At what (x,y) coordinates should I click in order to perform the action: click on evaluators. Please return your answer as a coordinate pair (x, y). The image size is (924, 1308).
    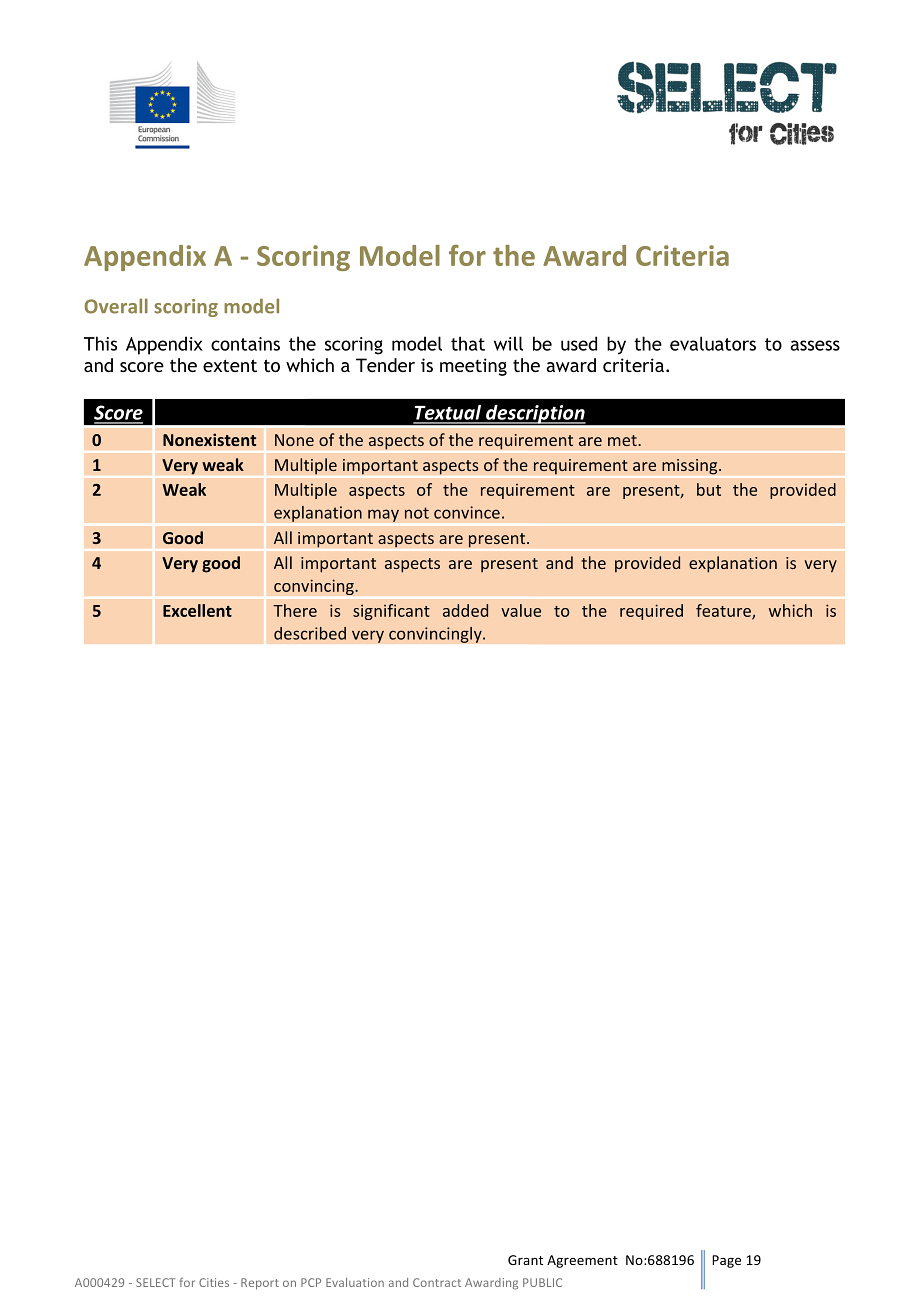
    Looking at the image, I should click on (713, 343).
